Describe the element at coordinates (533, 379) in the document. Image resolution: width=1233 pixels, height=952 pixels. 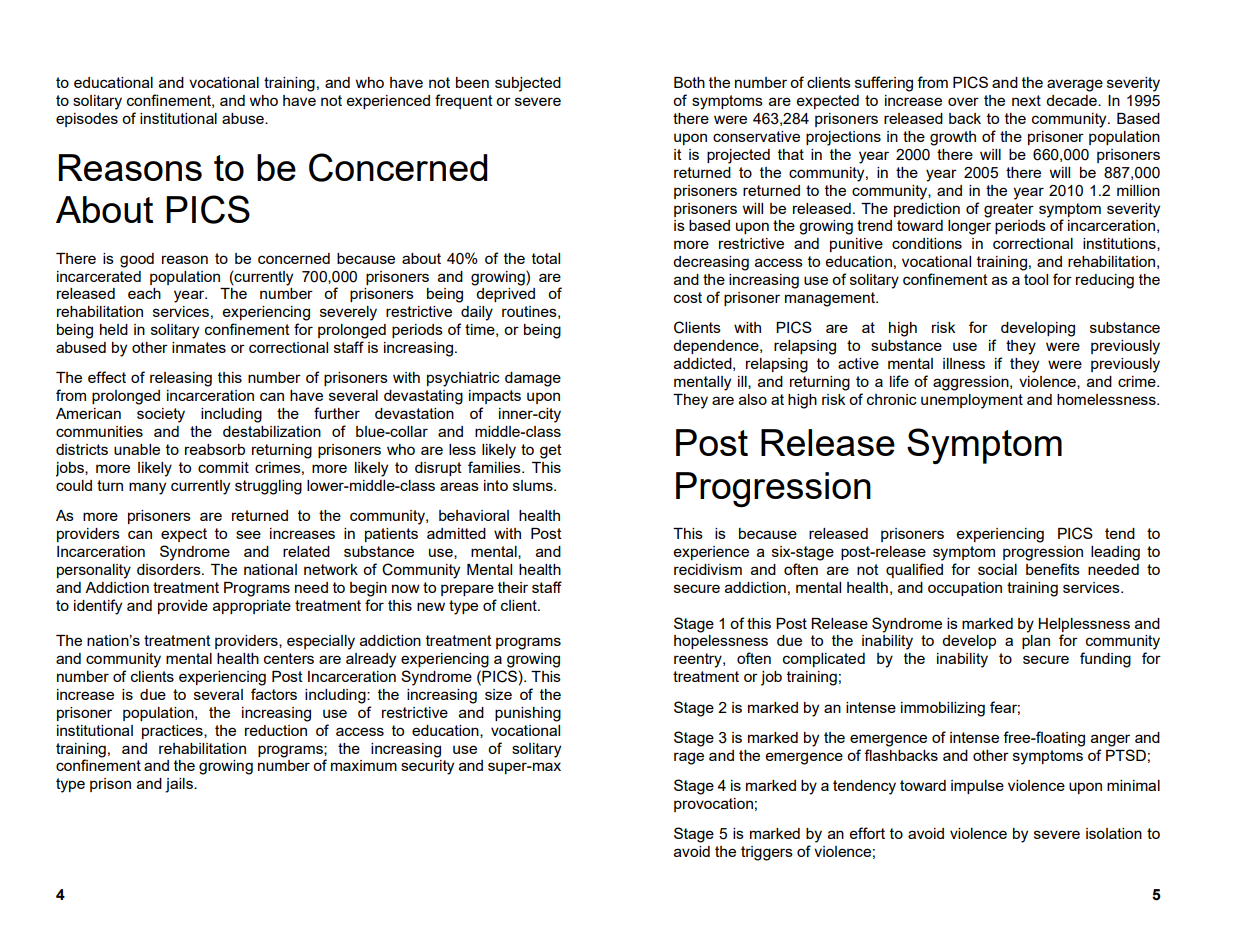
I see `damage` at that location.
